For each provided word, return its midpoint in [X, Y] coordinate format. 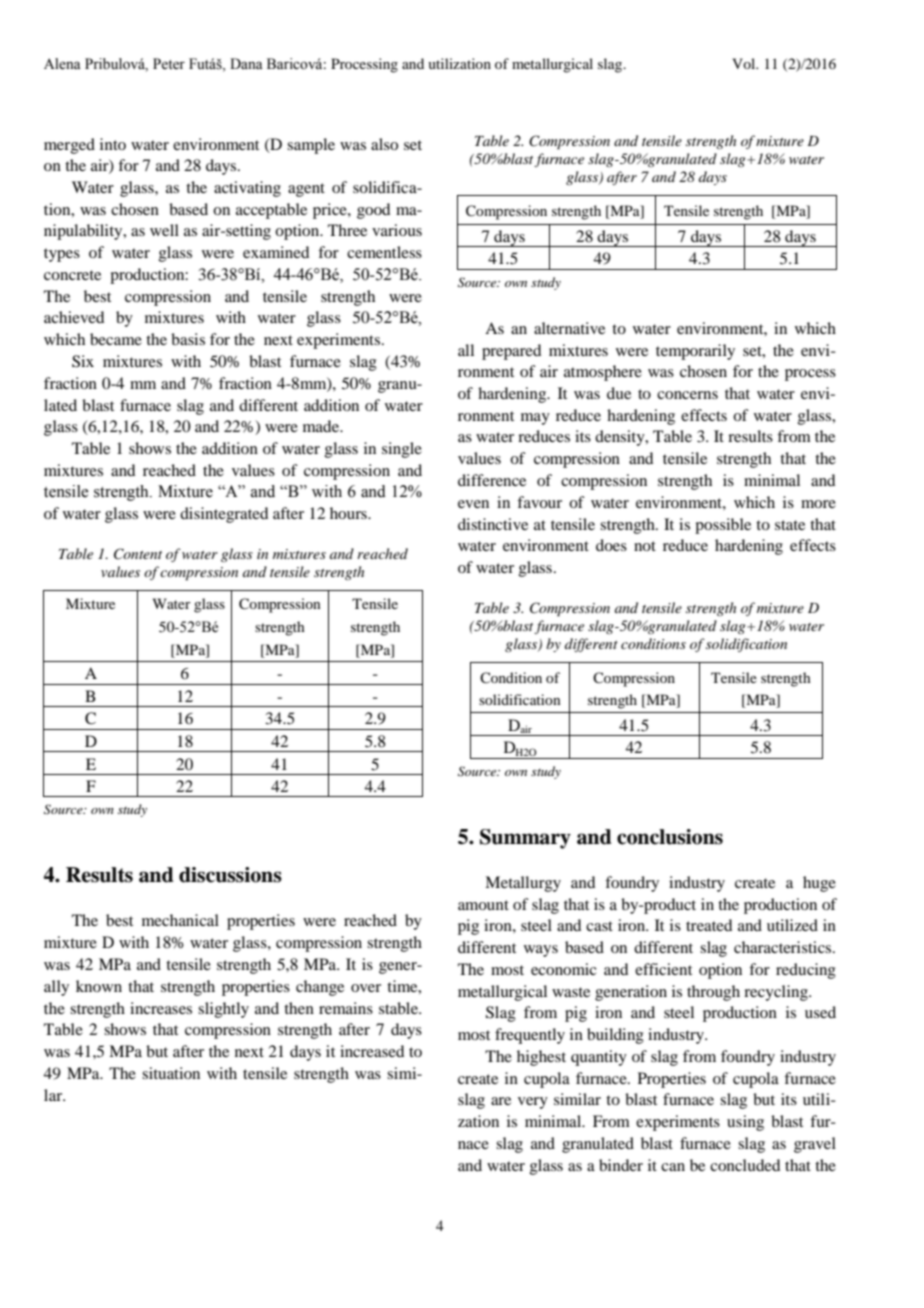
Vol [745, 63]
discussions [230, 875]
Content [138, 554]
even [473, 504]
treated [709, 925]
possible [723, 526]
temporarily [695, 352]
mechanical [180, 920]
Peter [169, 64]
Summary [525, 839]
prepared [511, 352]
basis [188, 339]
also [384, 144]
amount [483, 905]
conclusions [670, 837]
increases [161, 1008]
